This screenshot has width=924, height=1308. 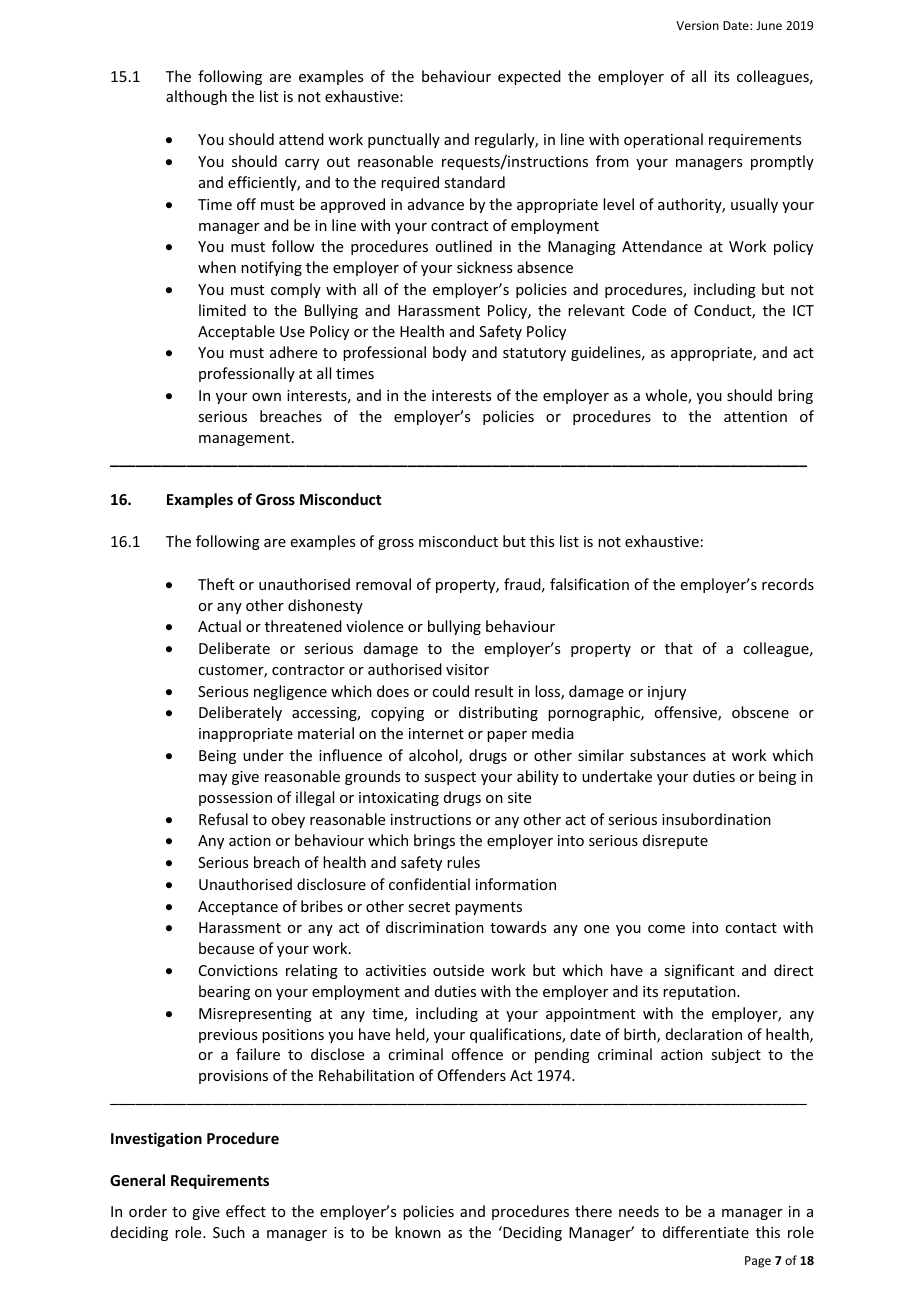 What do you see at coordinates (755, 416) in the screenshot?
I see `attention` at bounding box center [755, 416].
